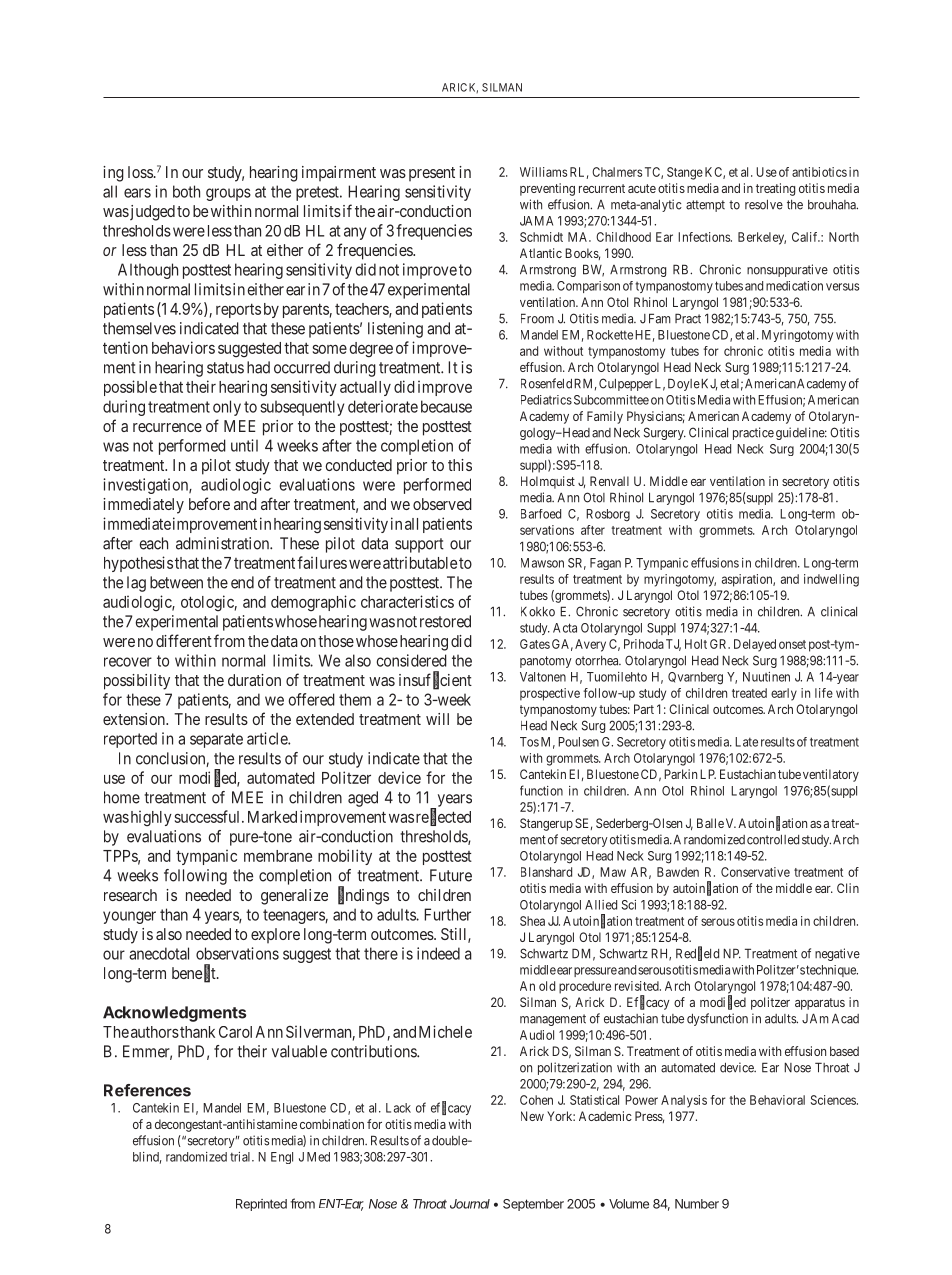 The height and width of the screenshot is (1275, 952). What do you see at coordinates (227, 408) in the screenshot?
I see `only` at bounding box center [227, 408].
